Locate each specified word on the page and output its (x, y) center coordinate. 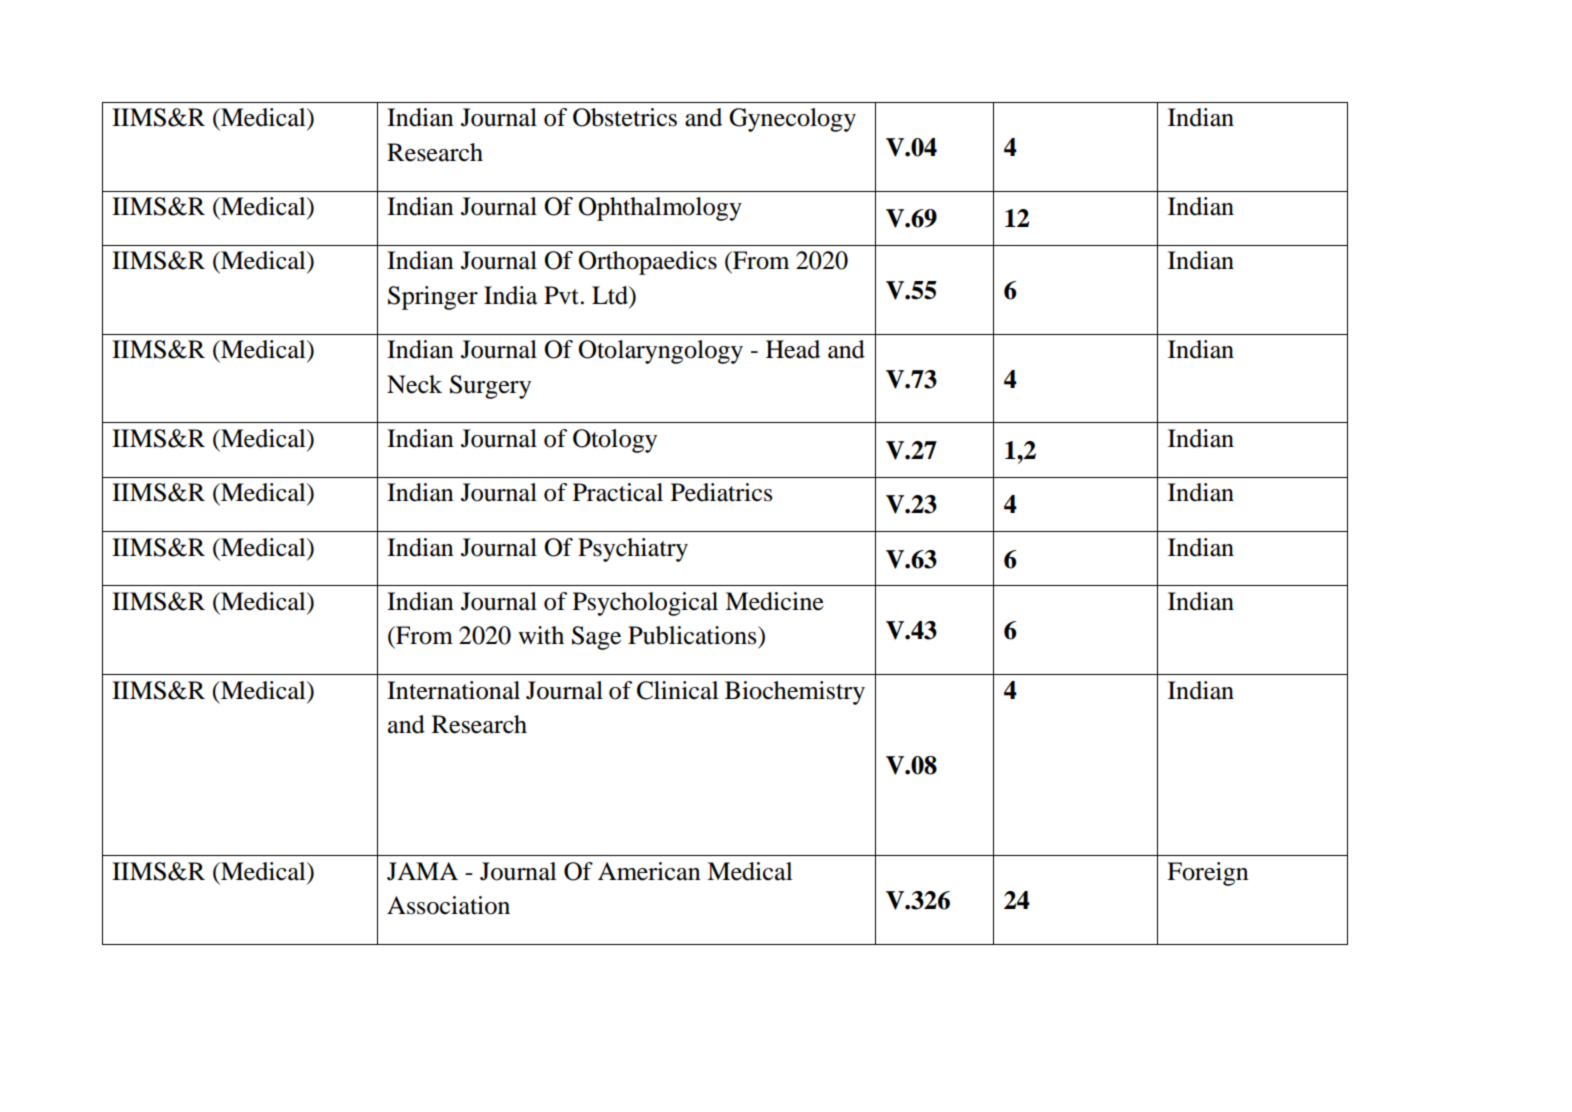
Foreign (1208, 874)
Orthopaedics (647, 263)
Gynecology (792, 120)
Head (793, 349)
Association (448, 905)
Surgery (490, 387)
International (453, 690)
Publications (693, 635)
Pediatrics (721, 492)
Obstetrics (625, 117)
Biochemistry (795, 693)
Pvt (561, 295)
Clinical (678, 690)
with (541, 635)
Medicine (774, 601)
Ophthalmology (660, 209)
